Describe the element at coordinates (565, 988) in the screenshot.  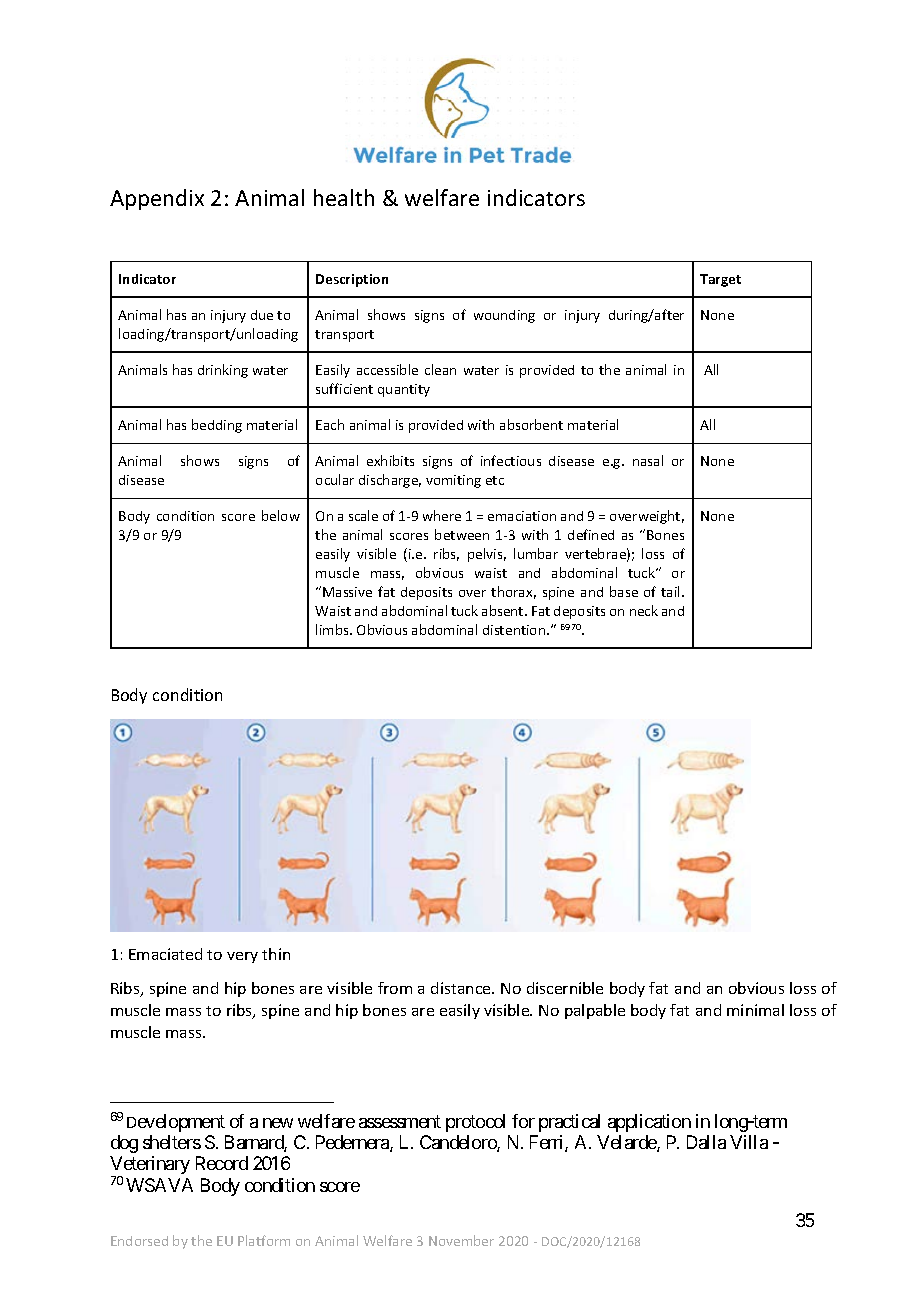
I see `discernible` at that location.
